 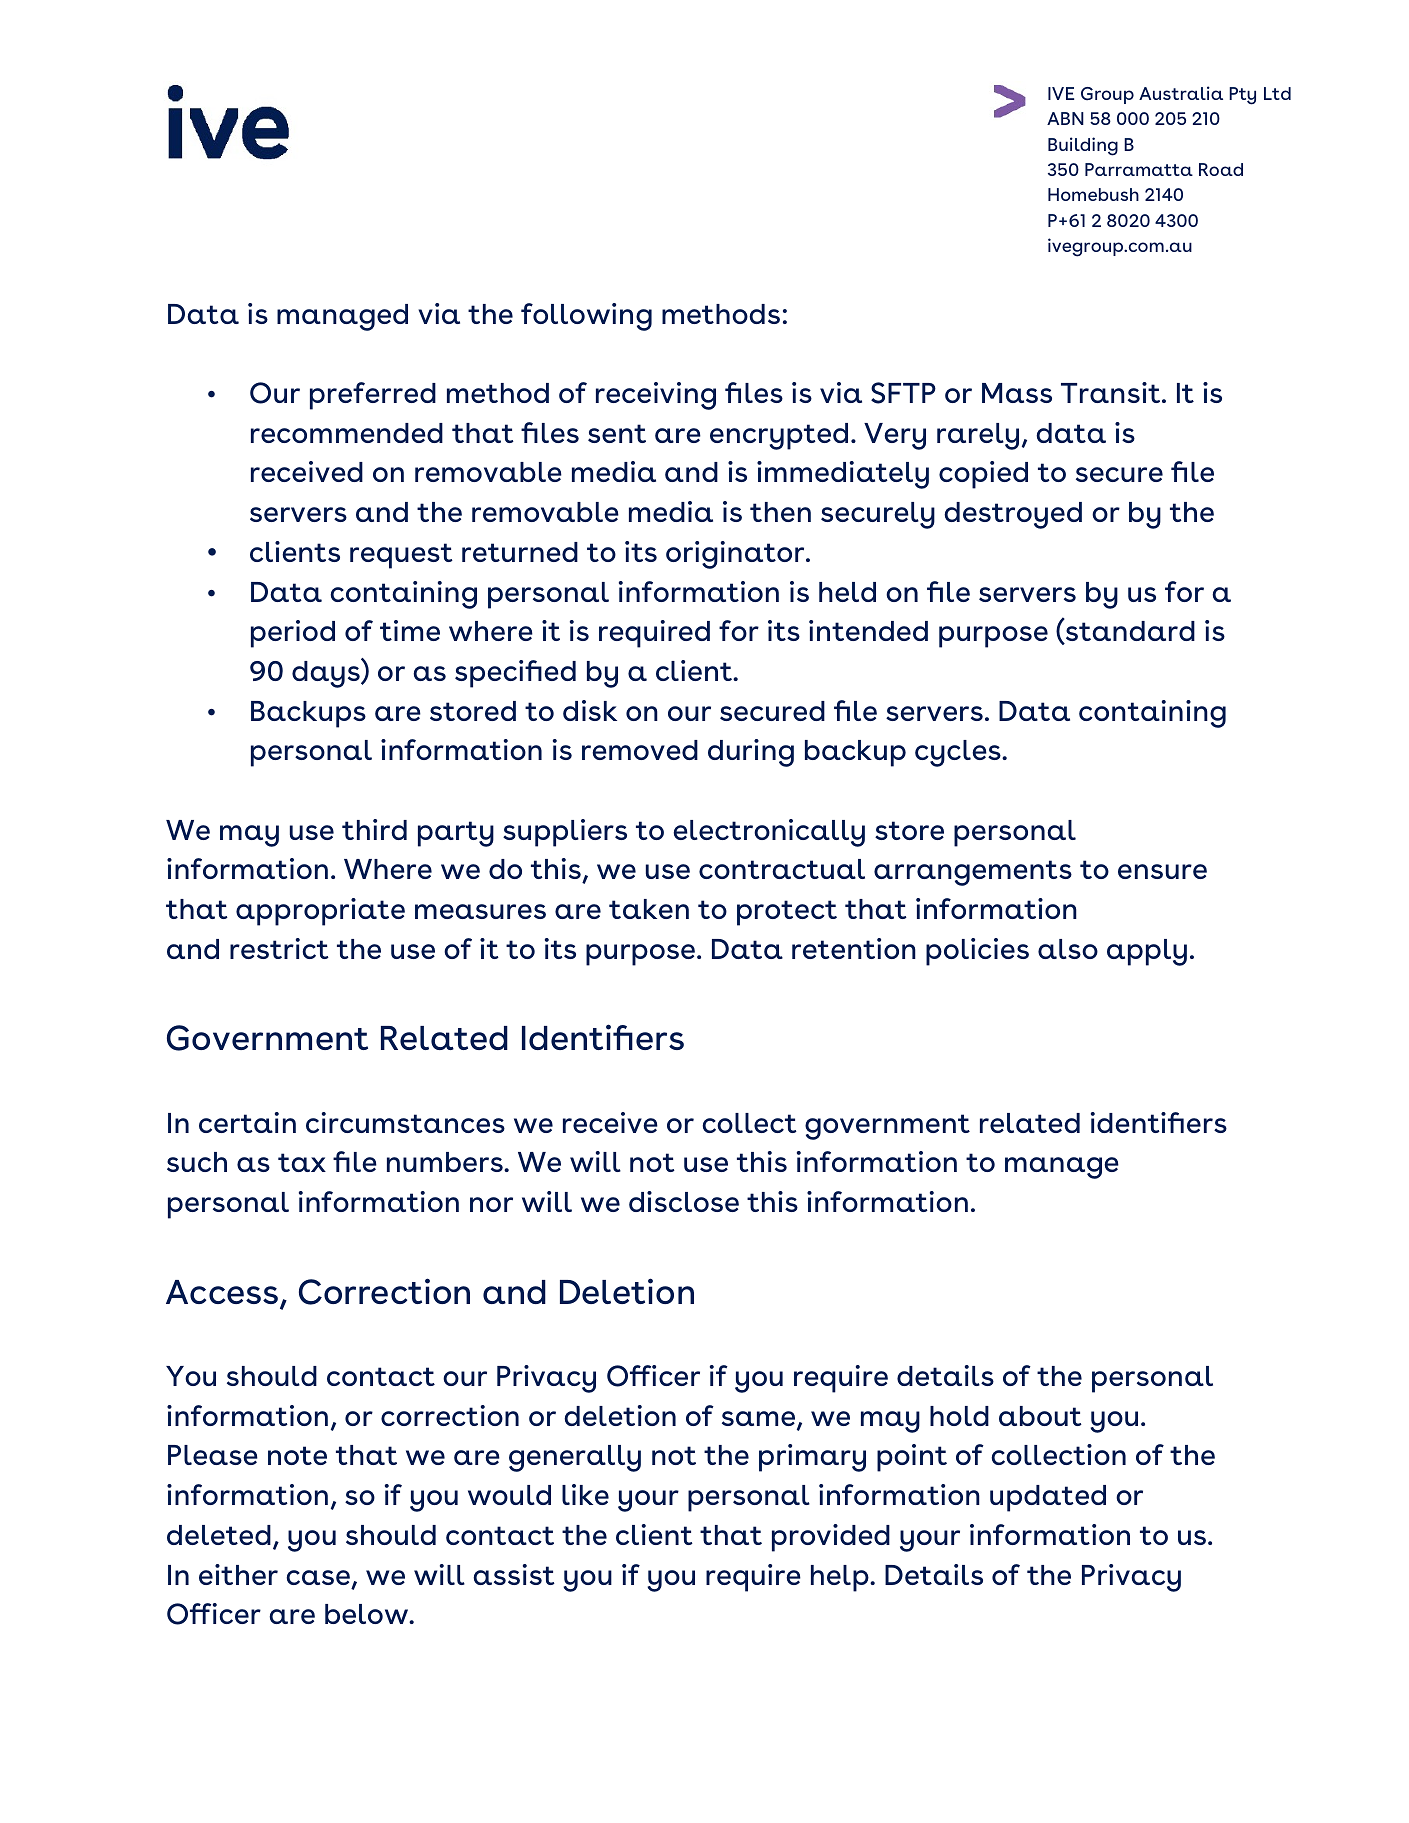 What do you see at coordinates (1065, 118) in the image?
I see `ABN` at bounding box center [1065, 118].
